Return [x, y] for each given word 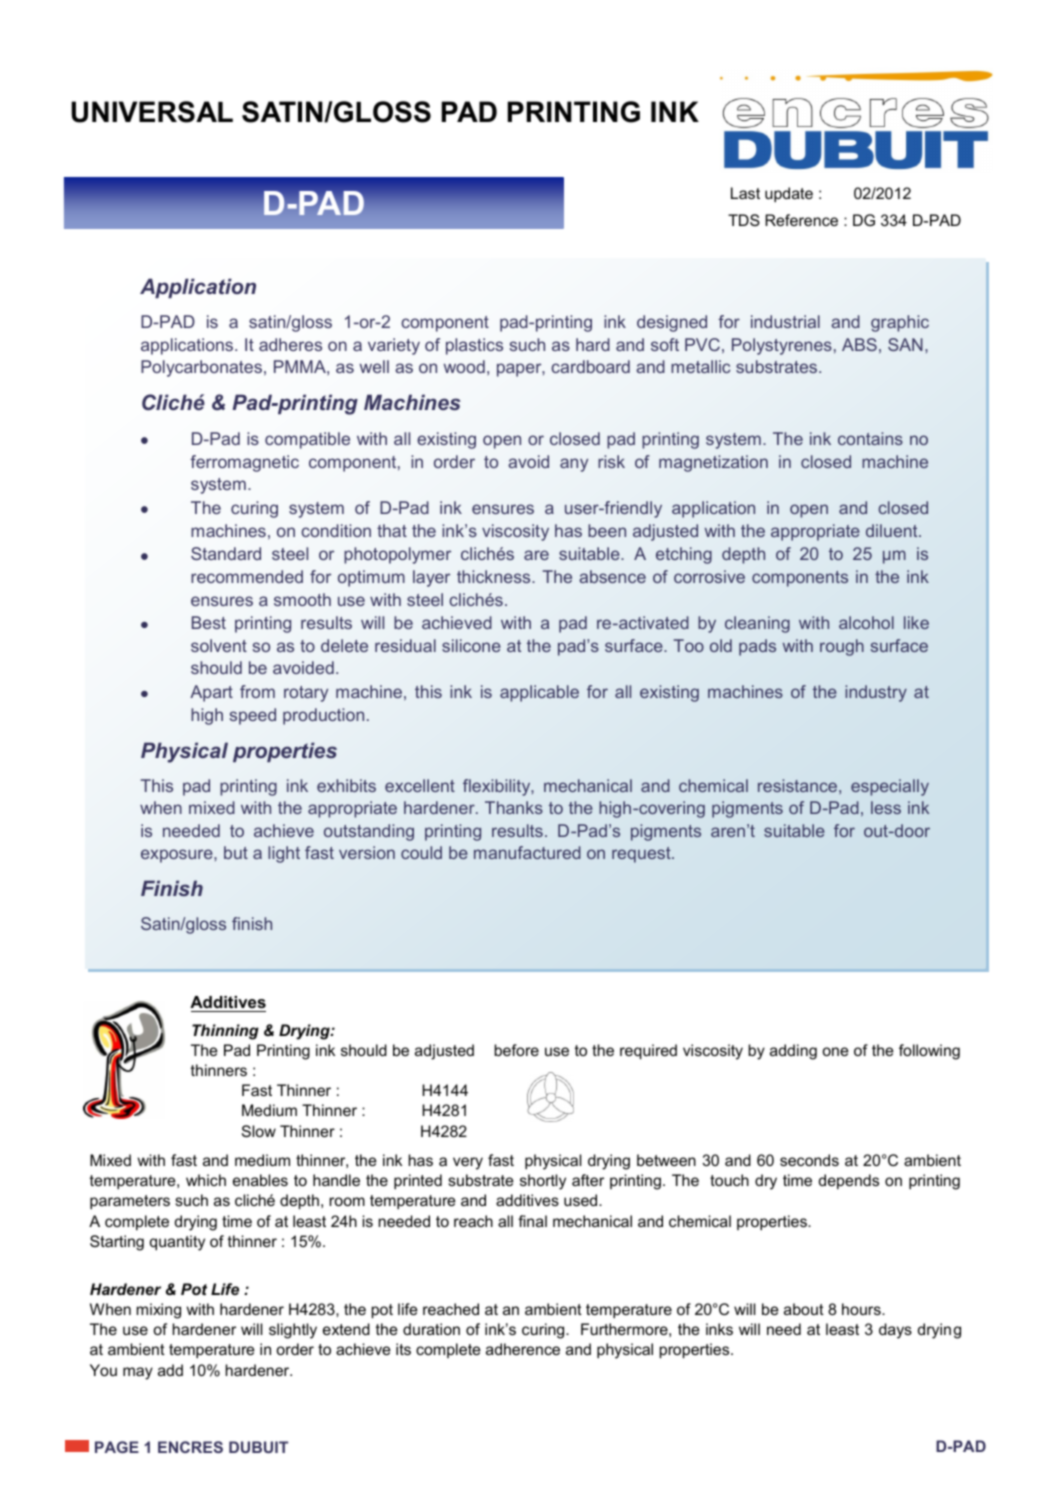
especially [890, 787]
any [574, 465]
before [516, 1050]
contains [870, 438]
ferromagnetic [244, 463]
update [789, 194]
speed [252, 716]
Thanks [514, 807]
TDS [744, 220]
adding [793, 1052]
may [138, 1373]
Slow [259, 1131]
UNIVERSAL [152, 112]
